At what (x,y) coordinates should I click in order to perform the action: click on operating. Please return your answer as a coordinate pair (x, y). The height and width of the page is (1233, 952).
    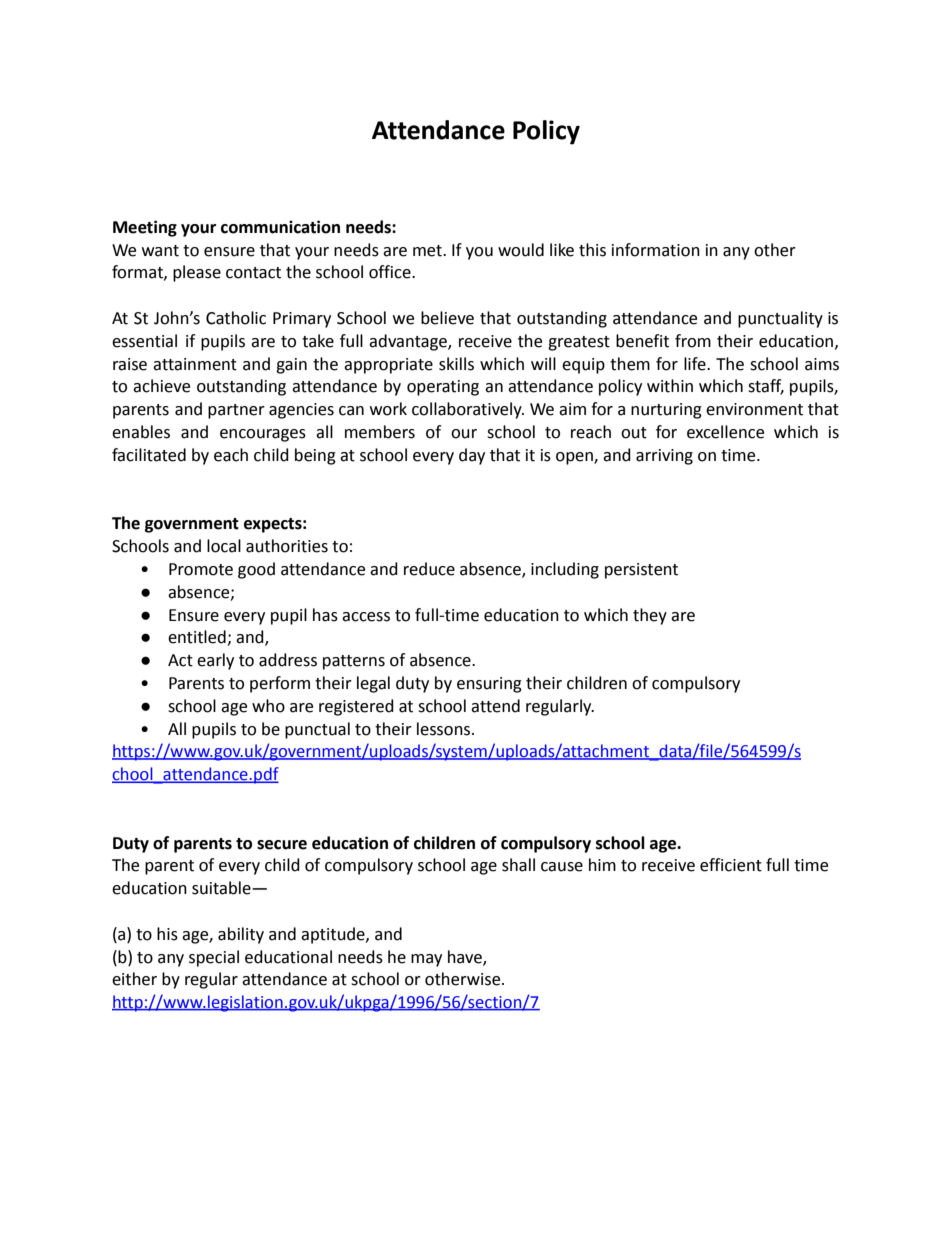
    Looking at the image, I should click on (443, 388).
